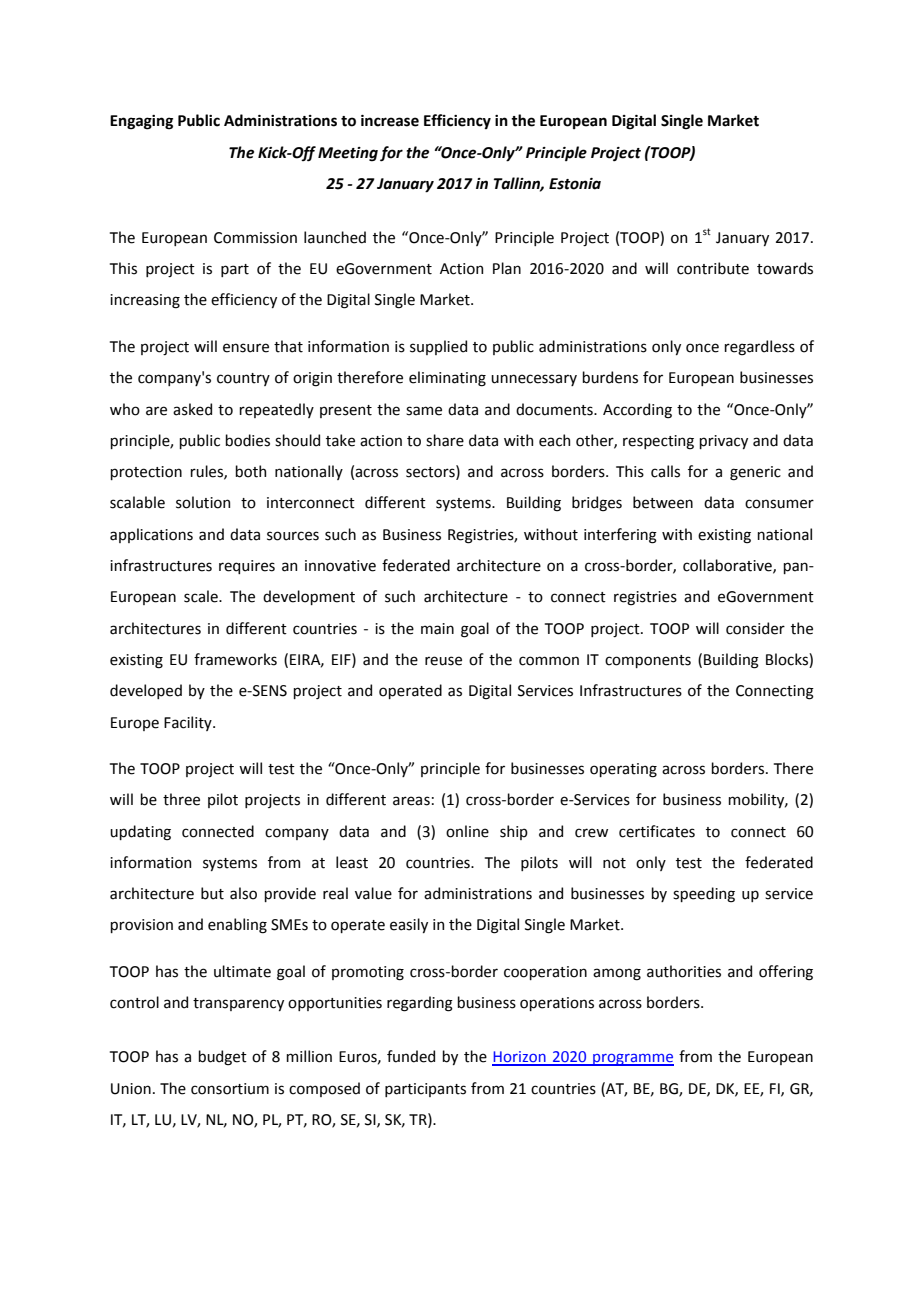 This document has height=1308, width=924. Describe the element at coordinates (575, 184) in the document. I see `Estonia` at that location.
